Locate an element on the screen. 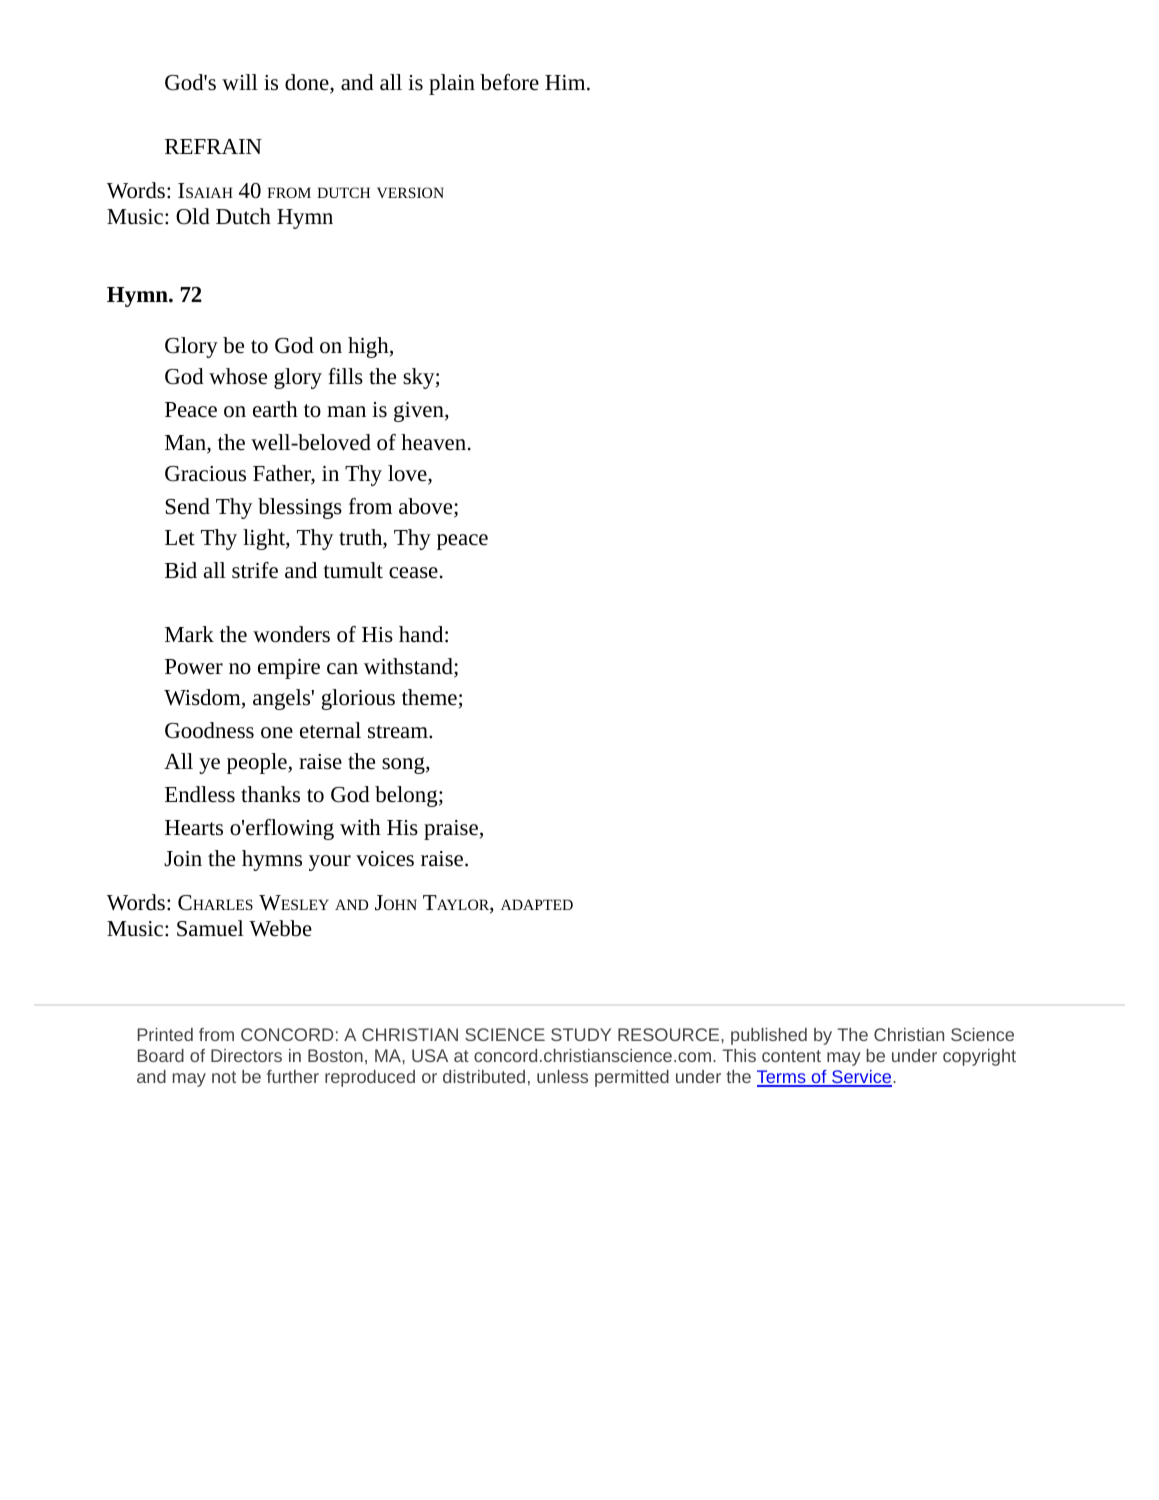  Directors is located at coordinates (246, 1055).
